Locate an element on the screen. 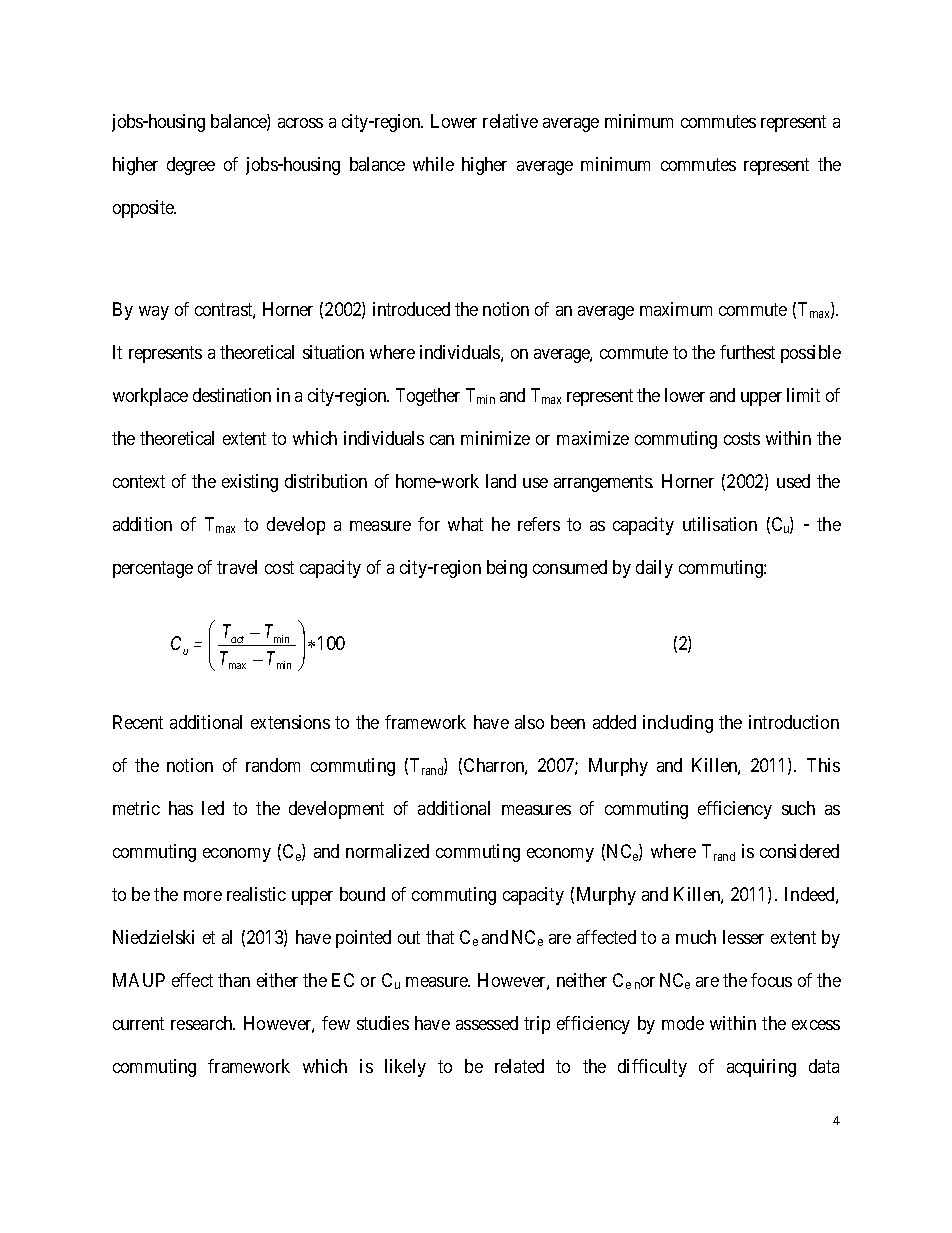 This screenshot has width=952, height=1233. being is located at coordinates (507, 569).
